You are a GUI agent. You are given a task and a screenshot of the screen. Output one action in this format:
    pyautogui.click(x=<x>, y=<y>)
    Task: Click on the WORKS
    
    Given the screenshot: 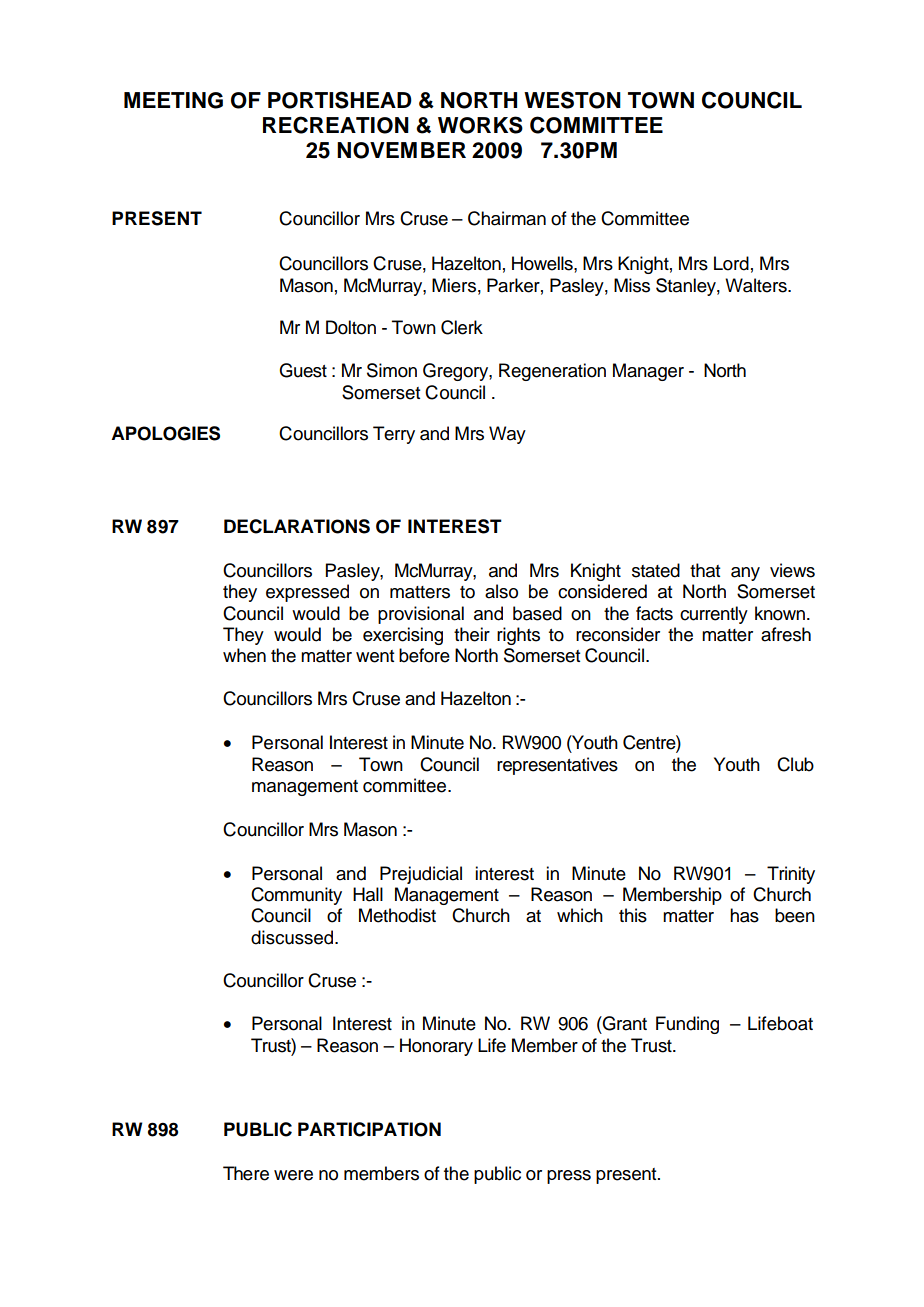 What is the action you would take?
    pyautogui.click(x=480, y=125)
